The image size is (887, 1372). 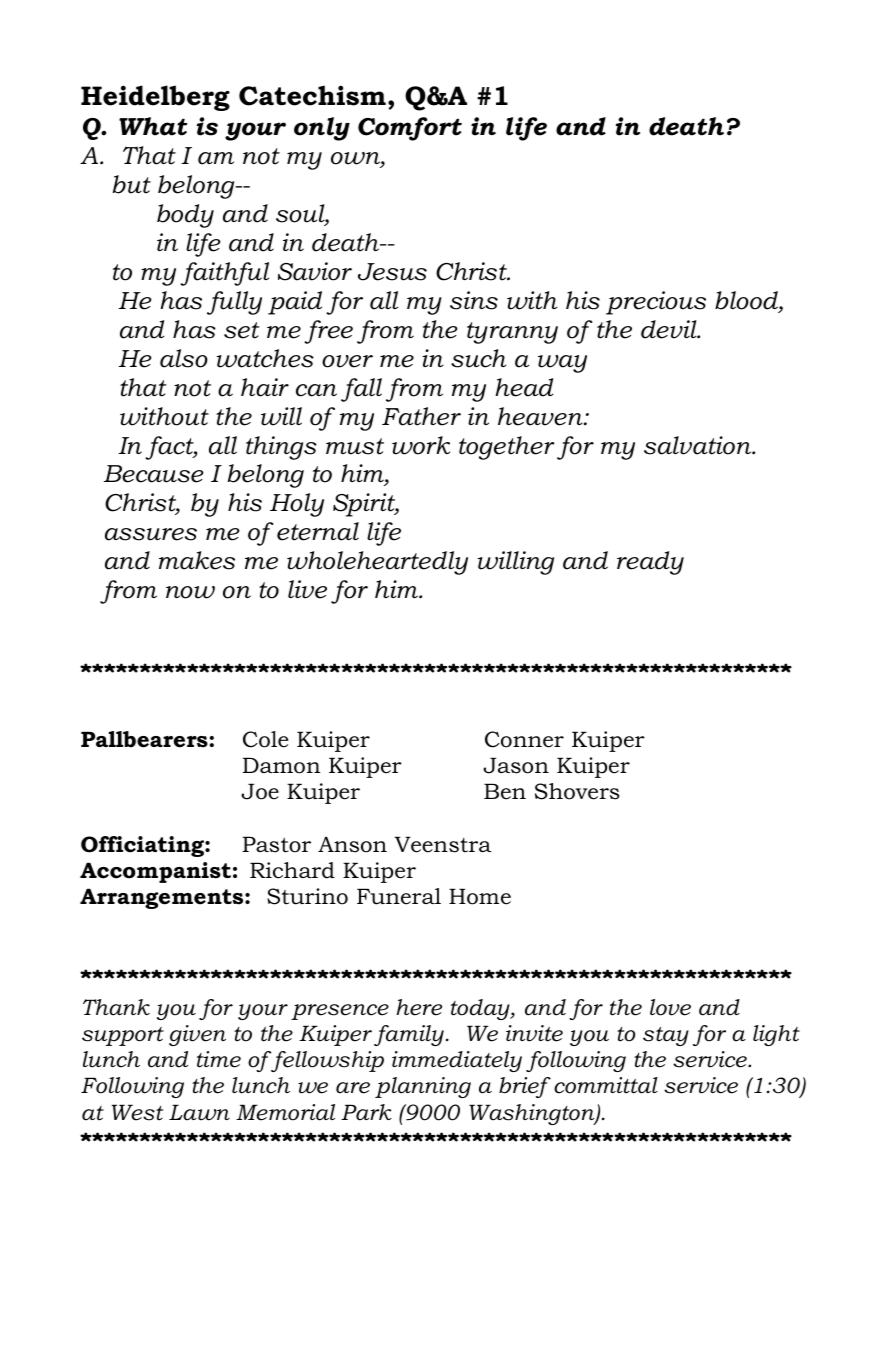 What do you see at coordinates (423, 1087) in the screenshot?
I see `planning` at bounding box center [423, 1087].
